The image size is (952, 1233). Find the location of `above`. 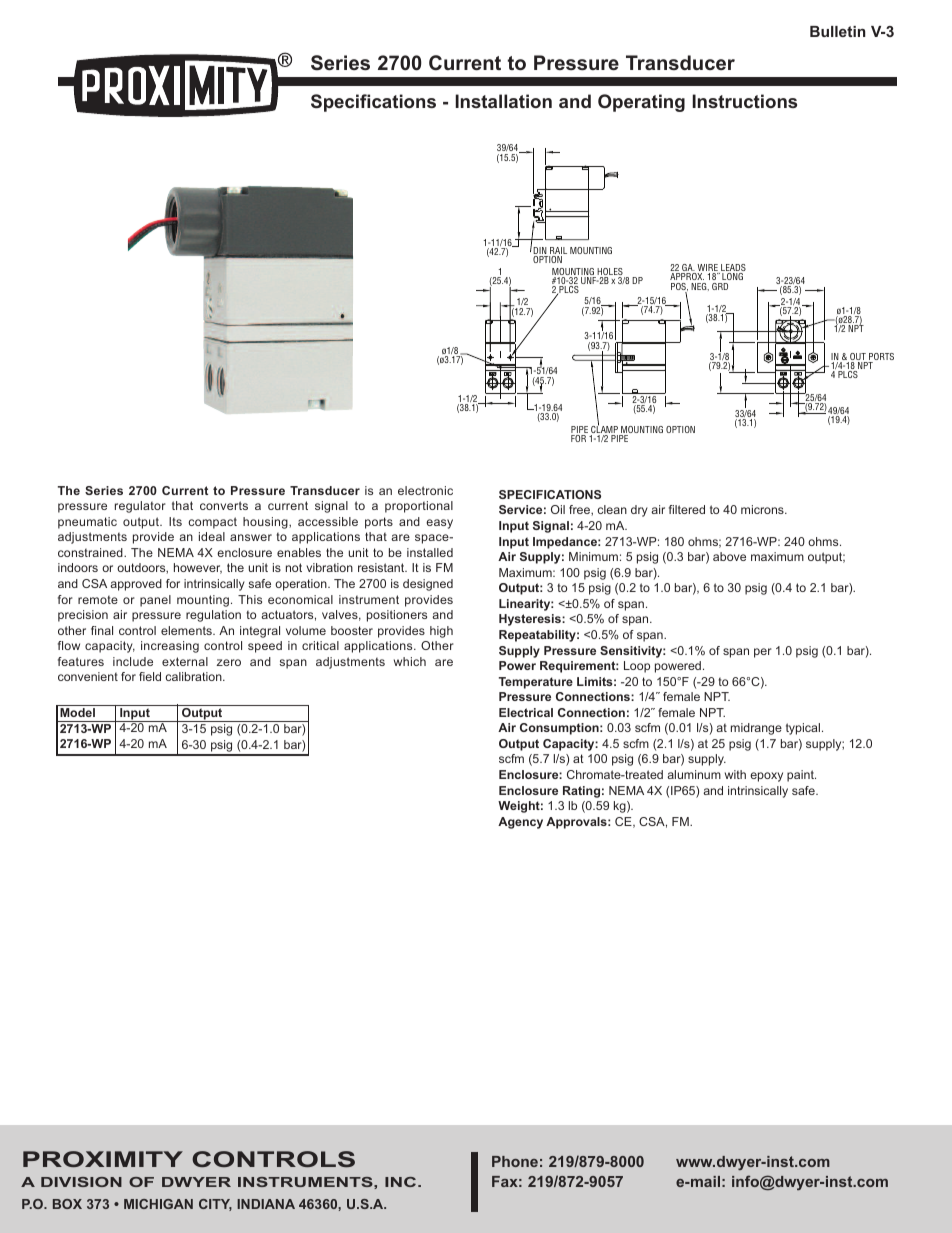

above is located at coordinates (729, 556).
